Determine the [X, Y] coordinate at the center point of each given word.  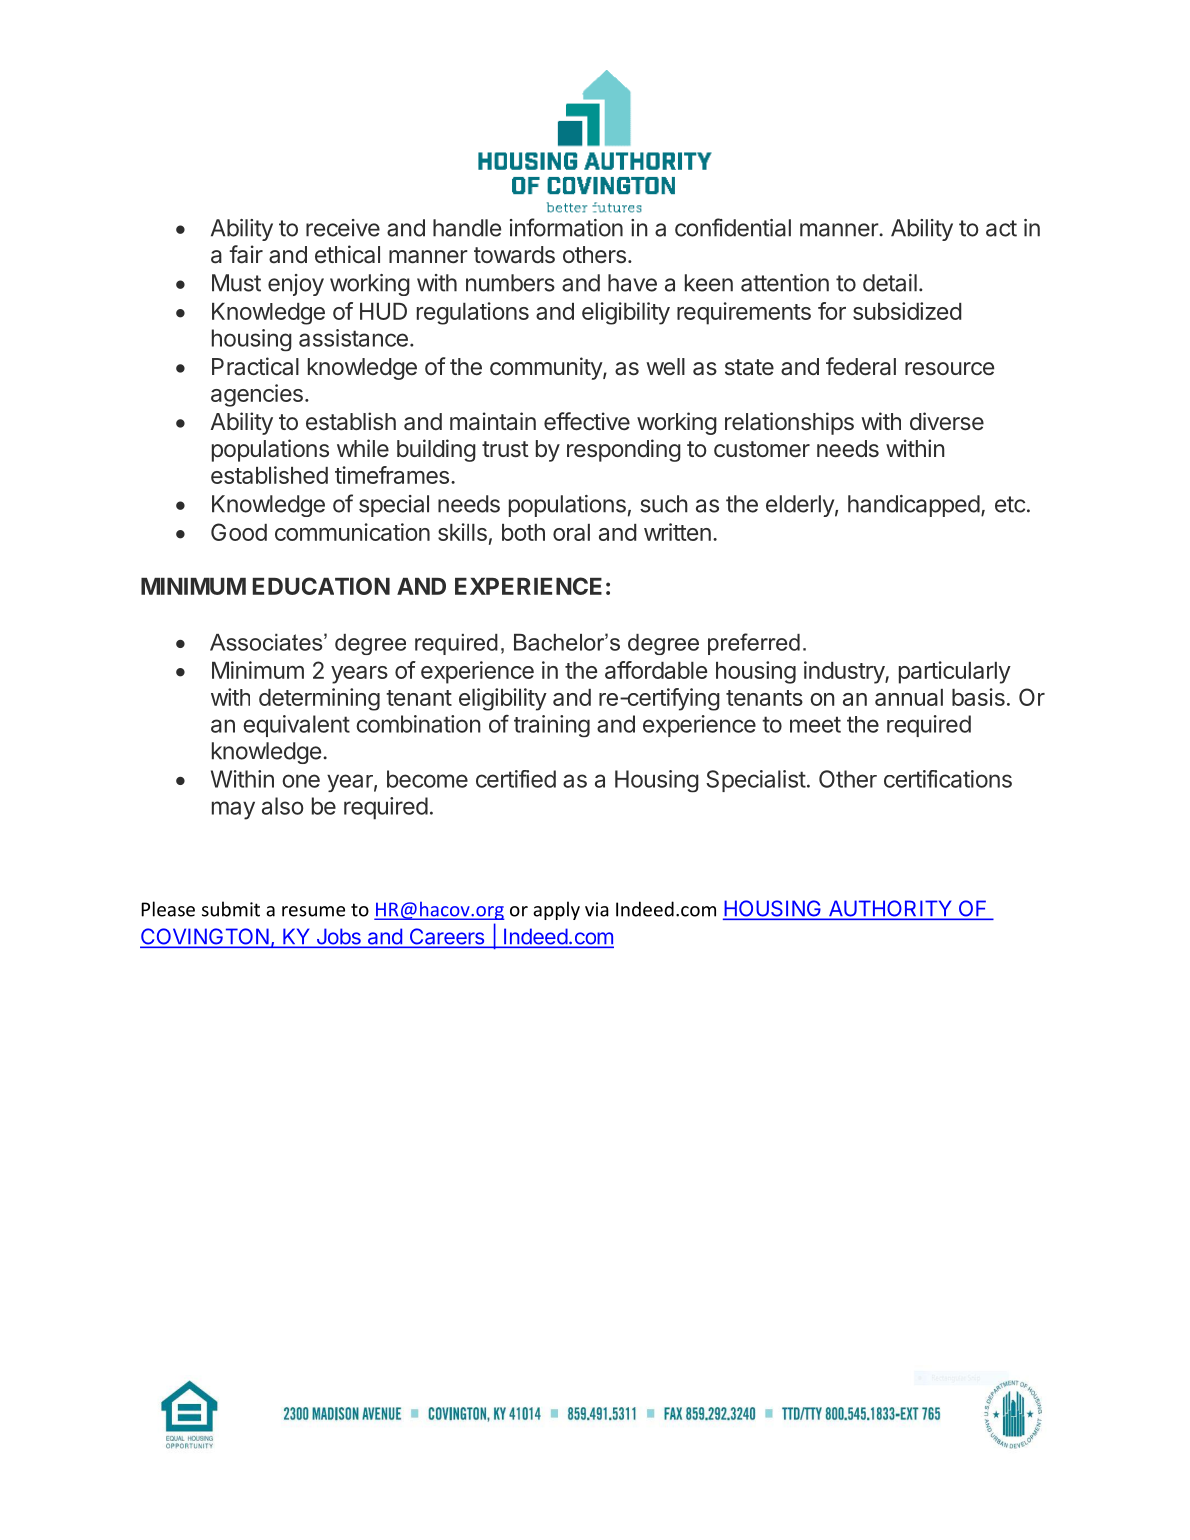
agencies [257, 395]
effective [587, 421]
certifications [948, 779]
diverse [947, 421]
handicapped [914, 506]
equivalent [296, 726]
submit [231, 909]
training [552, 726]
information [566, 227]
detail [890, 283]
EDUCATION [321, 586]
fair [246, 254]
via [597, 909]
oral [571, 532]
